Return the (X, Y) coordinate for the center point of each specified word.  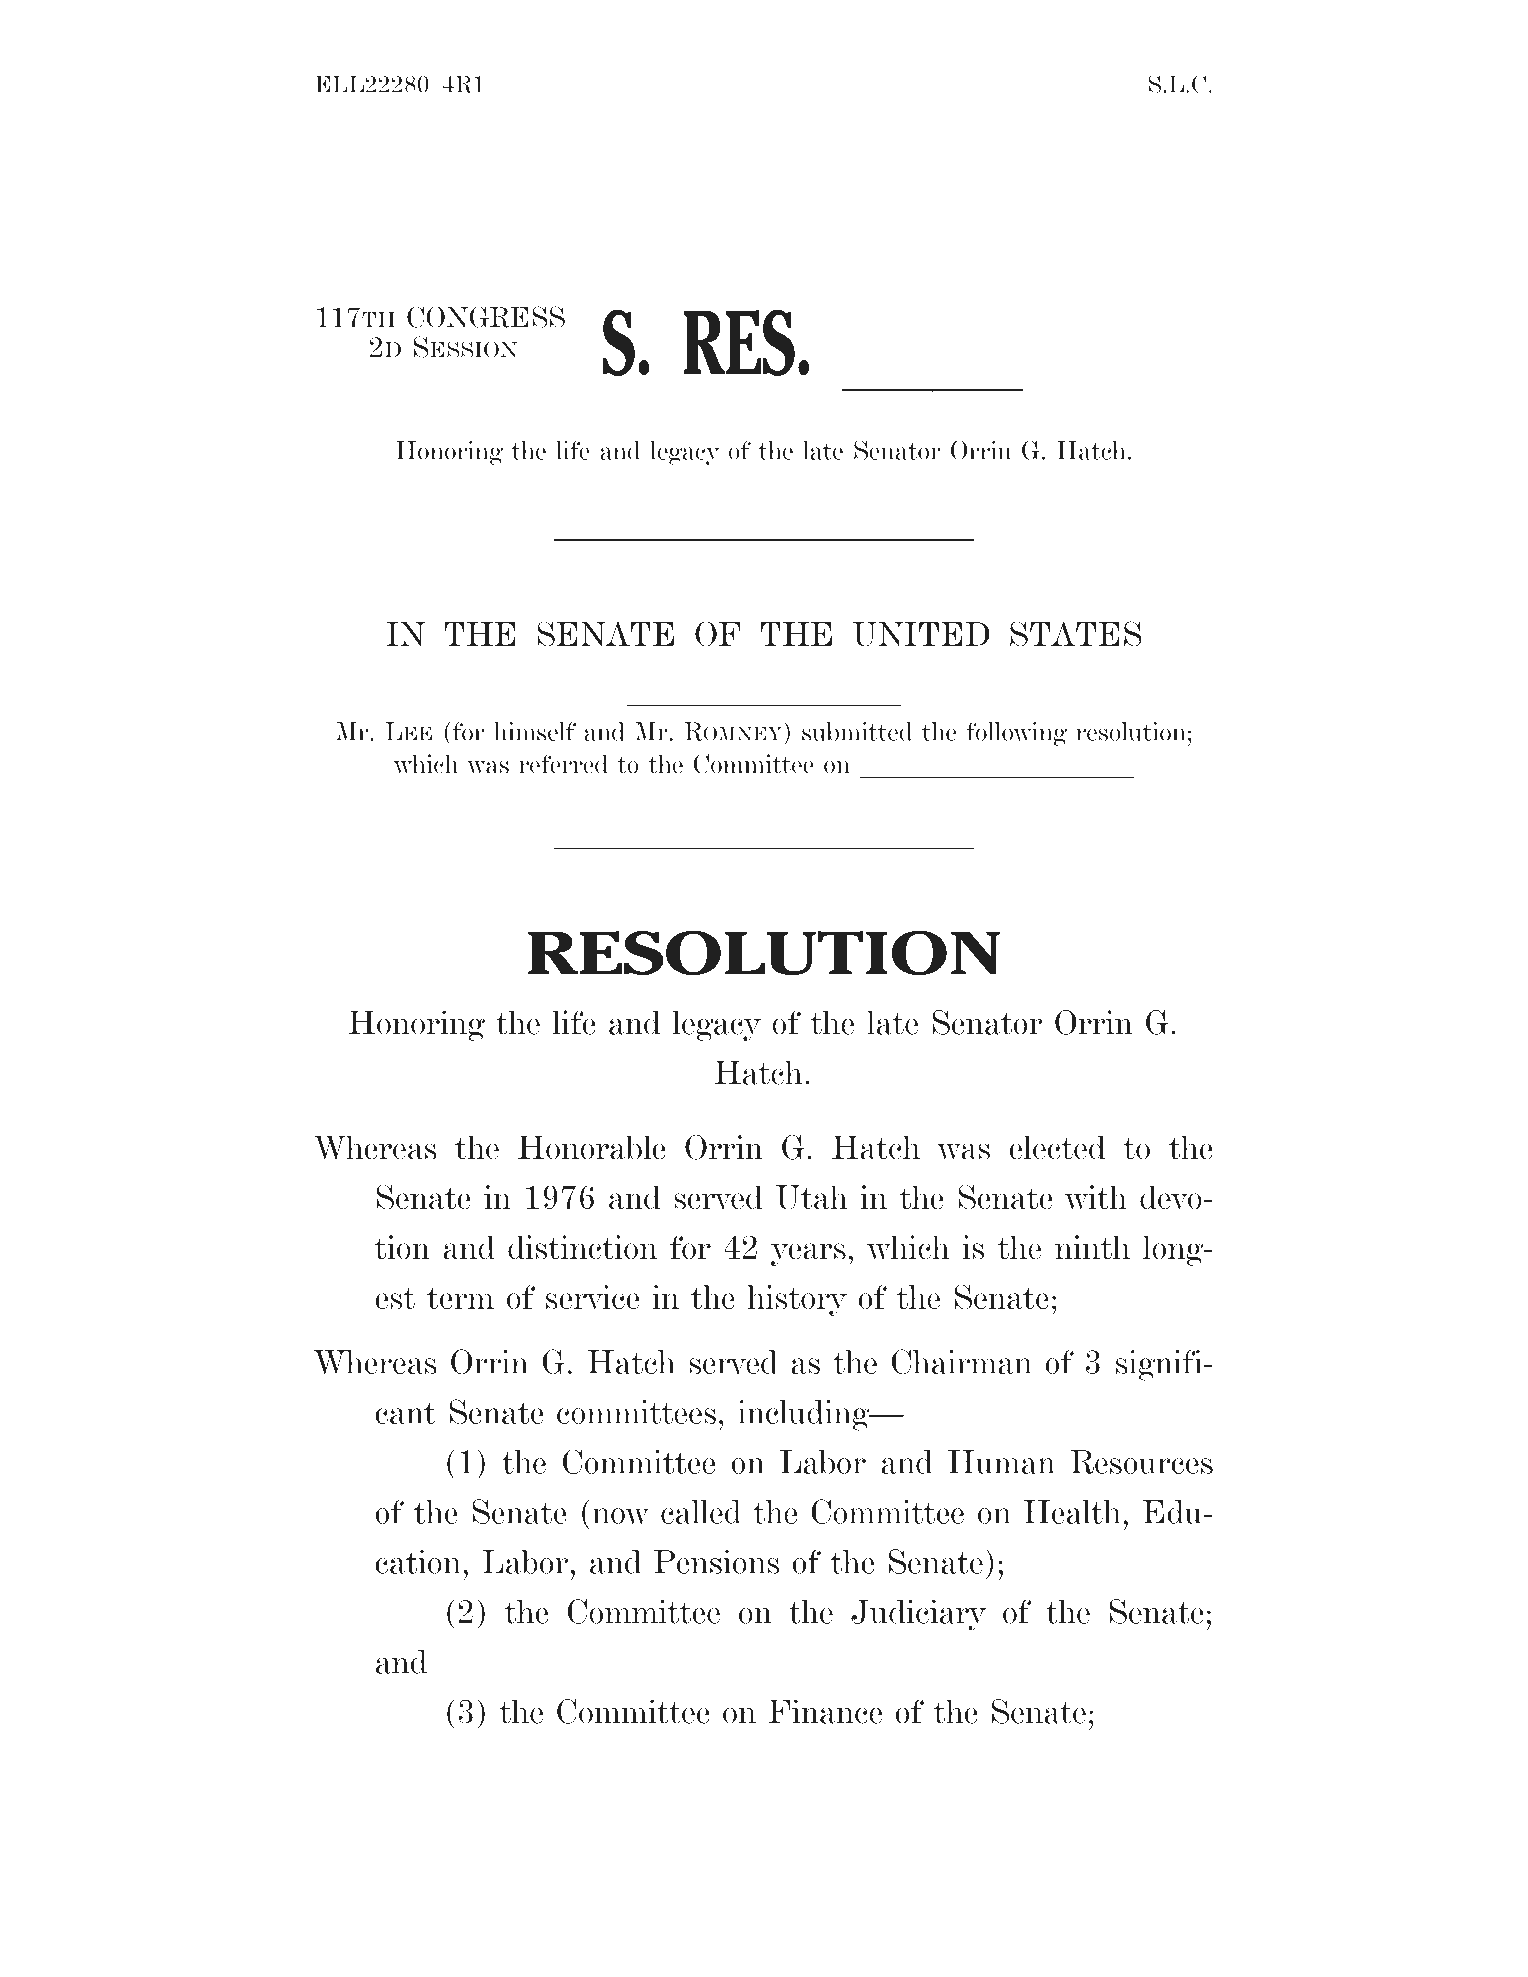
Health (1072, 1512)
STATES (1076, 634)
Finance (825, 1711)
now (620, 1516)
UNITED (921, 634)
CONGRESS (486, 317)
